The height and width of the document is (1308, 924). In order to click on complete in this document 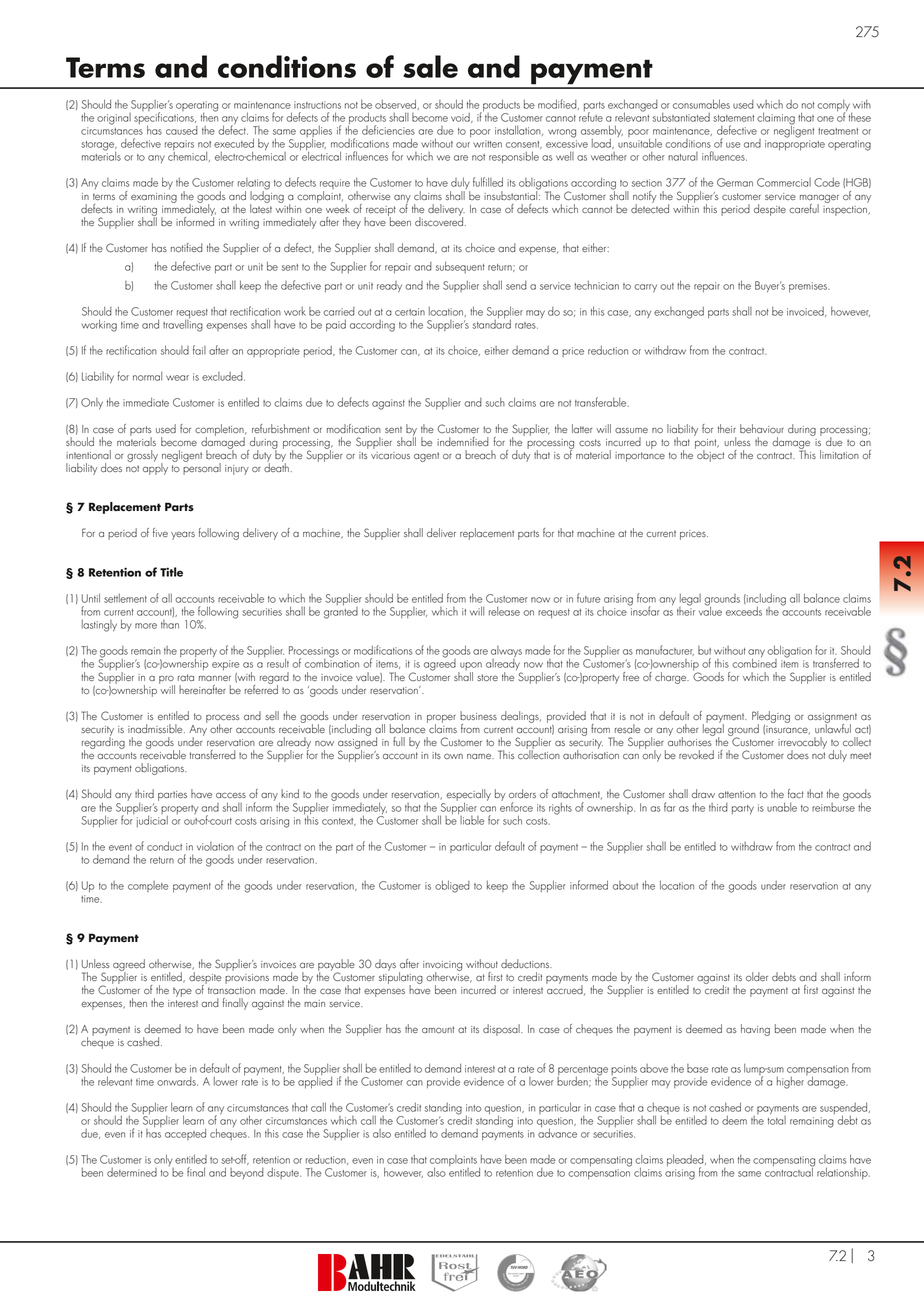, I will do `click(148, 886)`.
